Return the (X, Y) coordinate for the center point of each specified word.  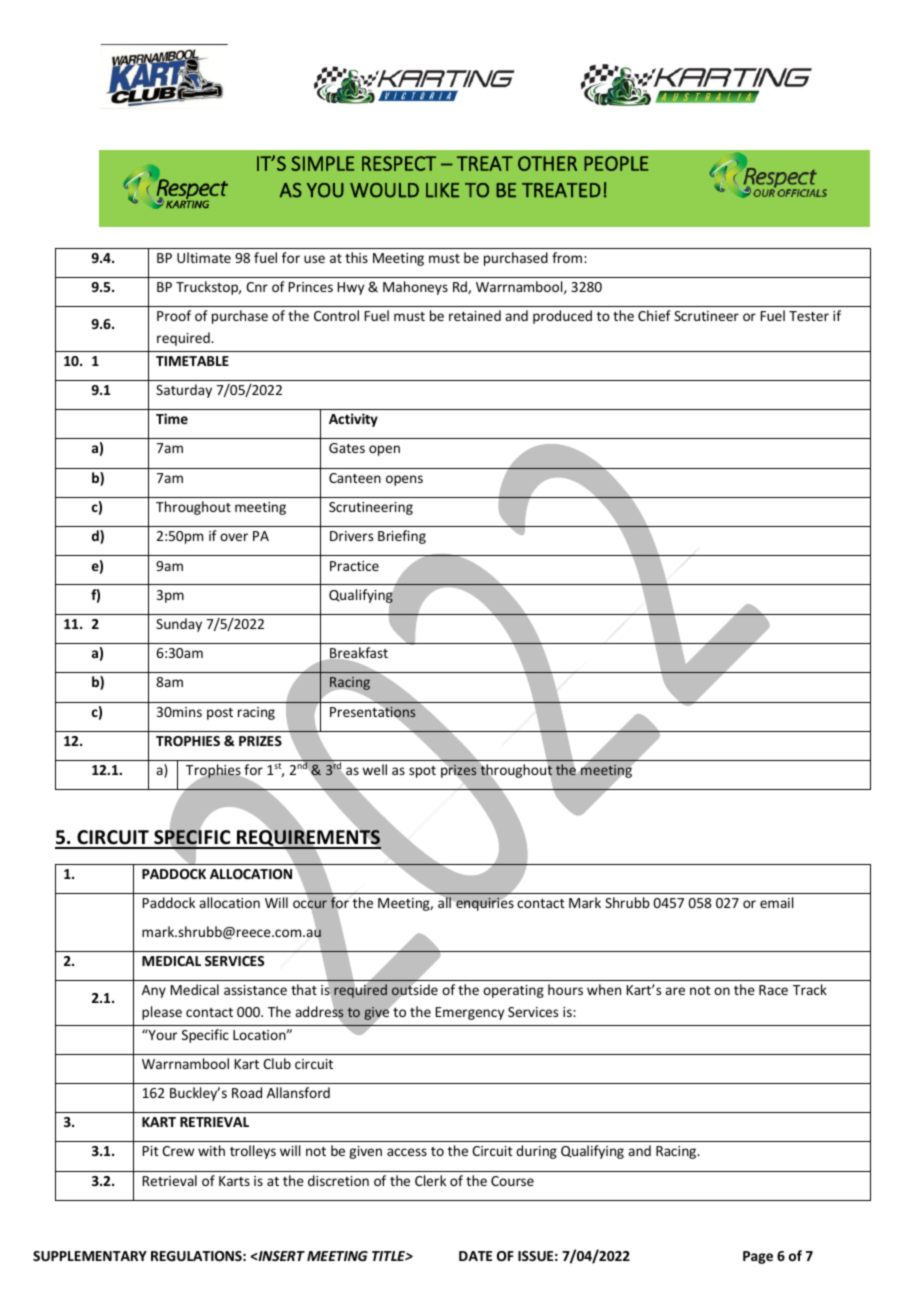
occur (310, 904)
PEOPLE (616, 163)
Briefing (402, 537)
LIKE (442, 190)
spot (422, 772)
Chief (654, 315)
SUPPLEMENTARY (90, 1256)
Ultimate (204, 257)
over (234, 537)
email (776, 902)
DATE (475, 1256)
